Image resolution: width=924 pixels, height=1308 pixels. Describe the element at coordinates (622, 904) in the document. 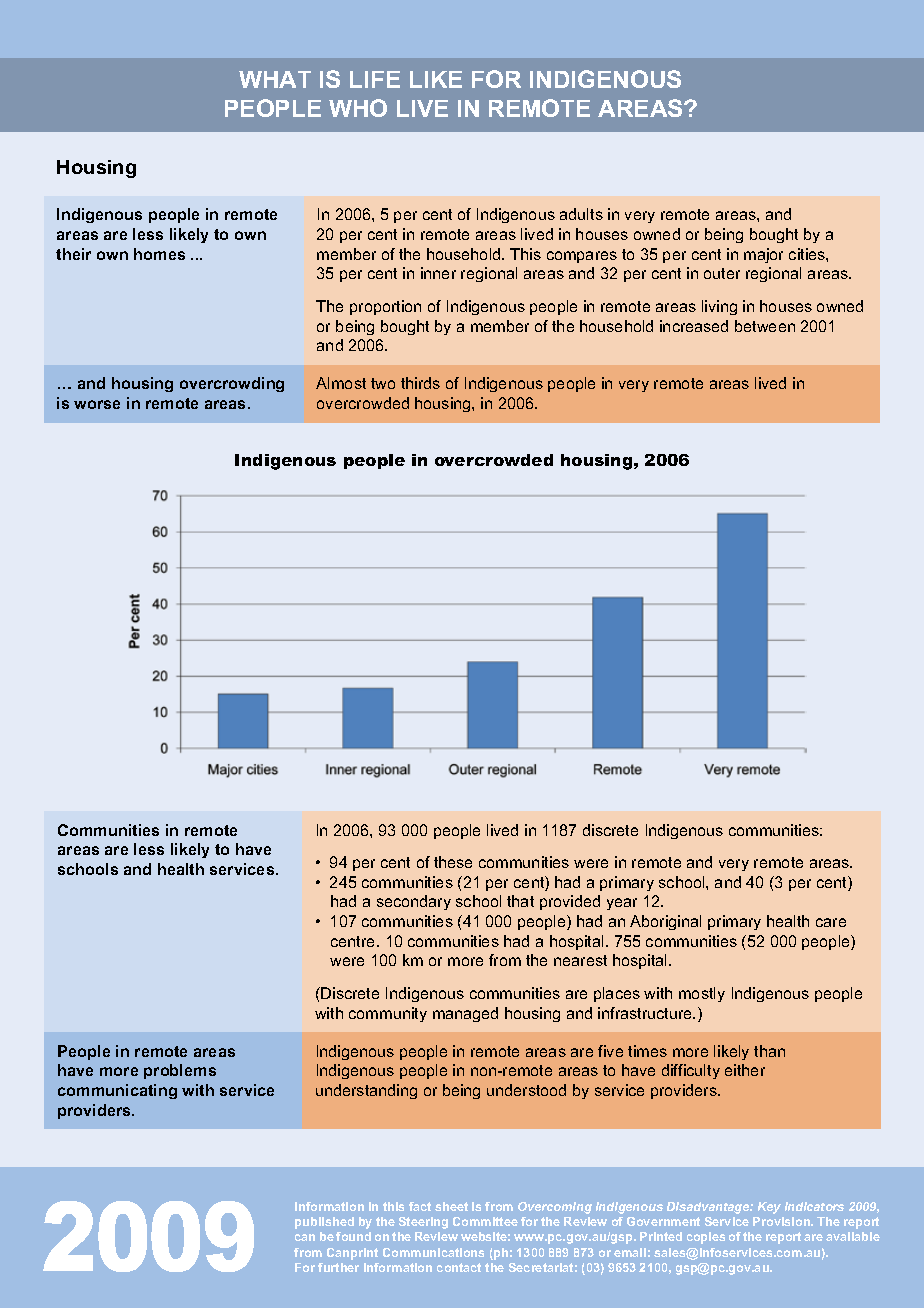

I see `year` at that location.
